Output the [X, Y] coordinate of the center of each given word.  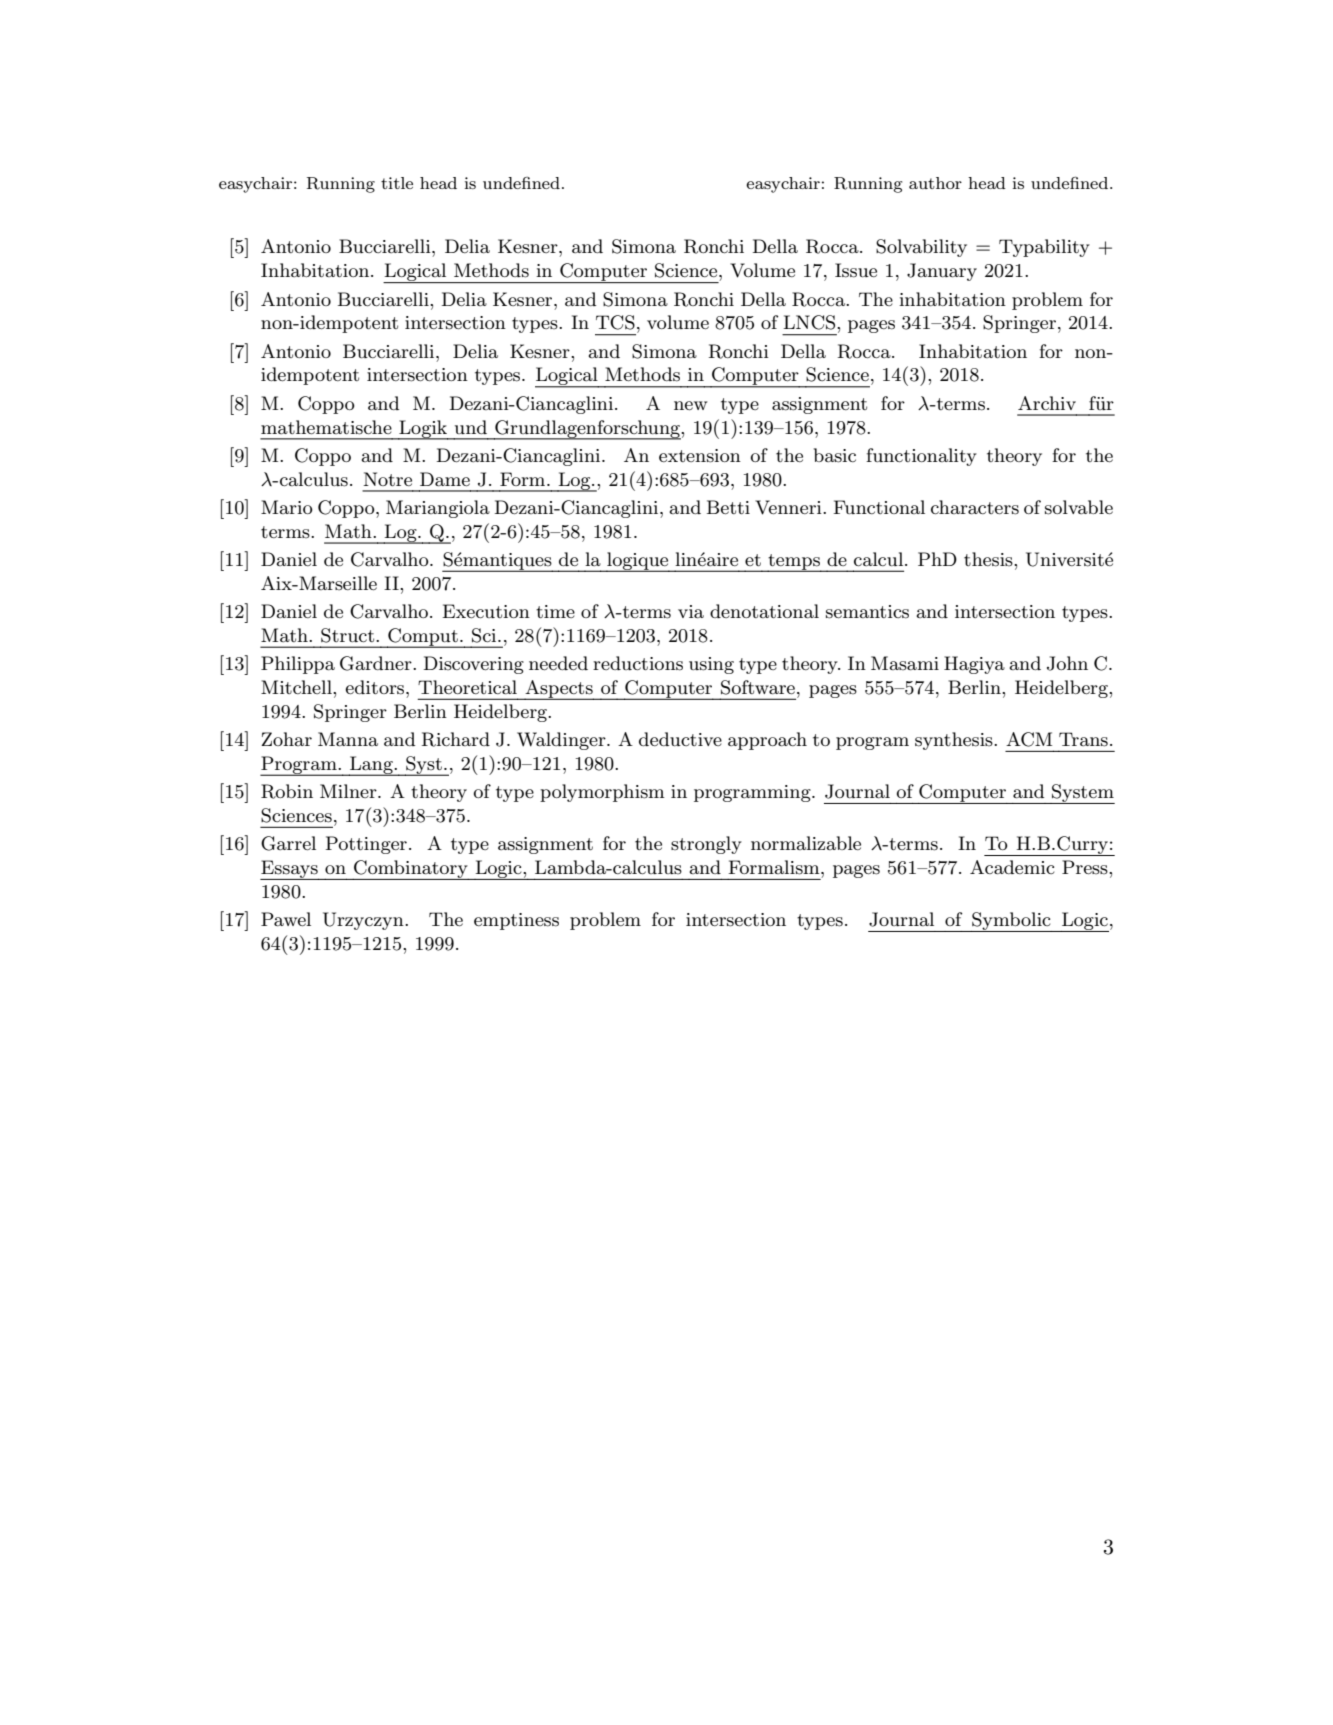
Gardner [377, 663]
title [397, 183]
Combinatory [411, 870]
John [1067, 663]
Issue [856, 270]
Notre [387, 479]
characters [975, 507]
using [711, 665]
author [935, 183]
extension [700, 456]
